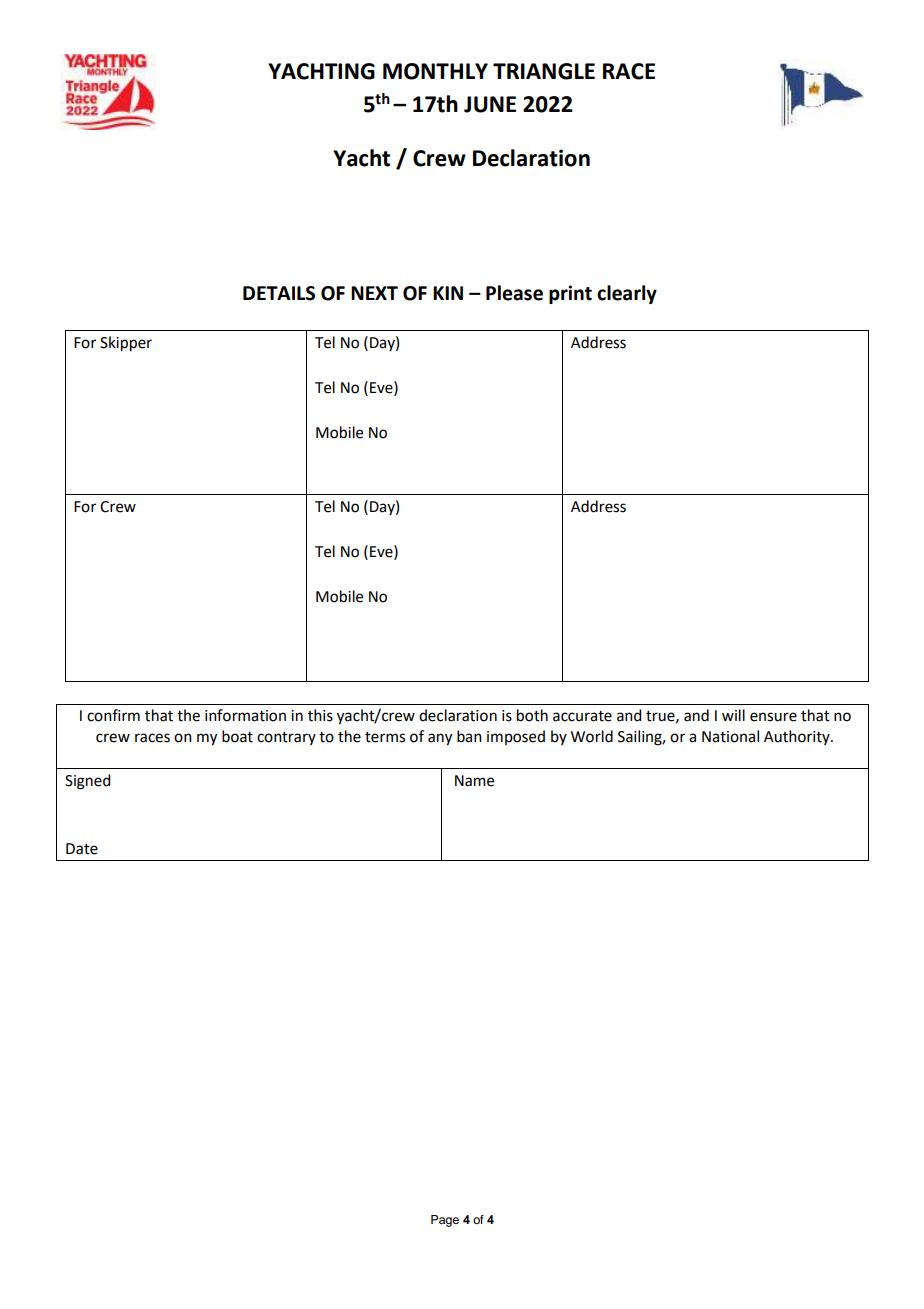  I want to click on any, so click(440, 739).
